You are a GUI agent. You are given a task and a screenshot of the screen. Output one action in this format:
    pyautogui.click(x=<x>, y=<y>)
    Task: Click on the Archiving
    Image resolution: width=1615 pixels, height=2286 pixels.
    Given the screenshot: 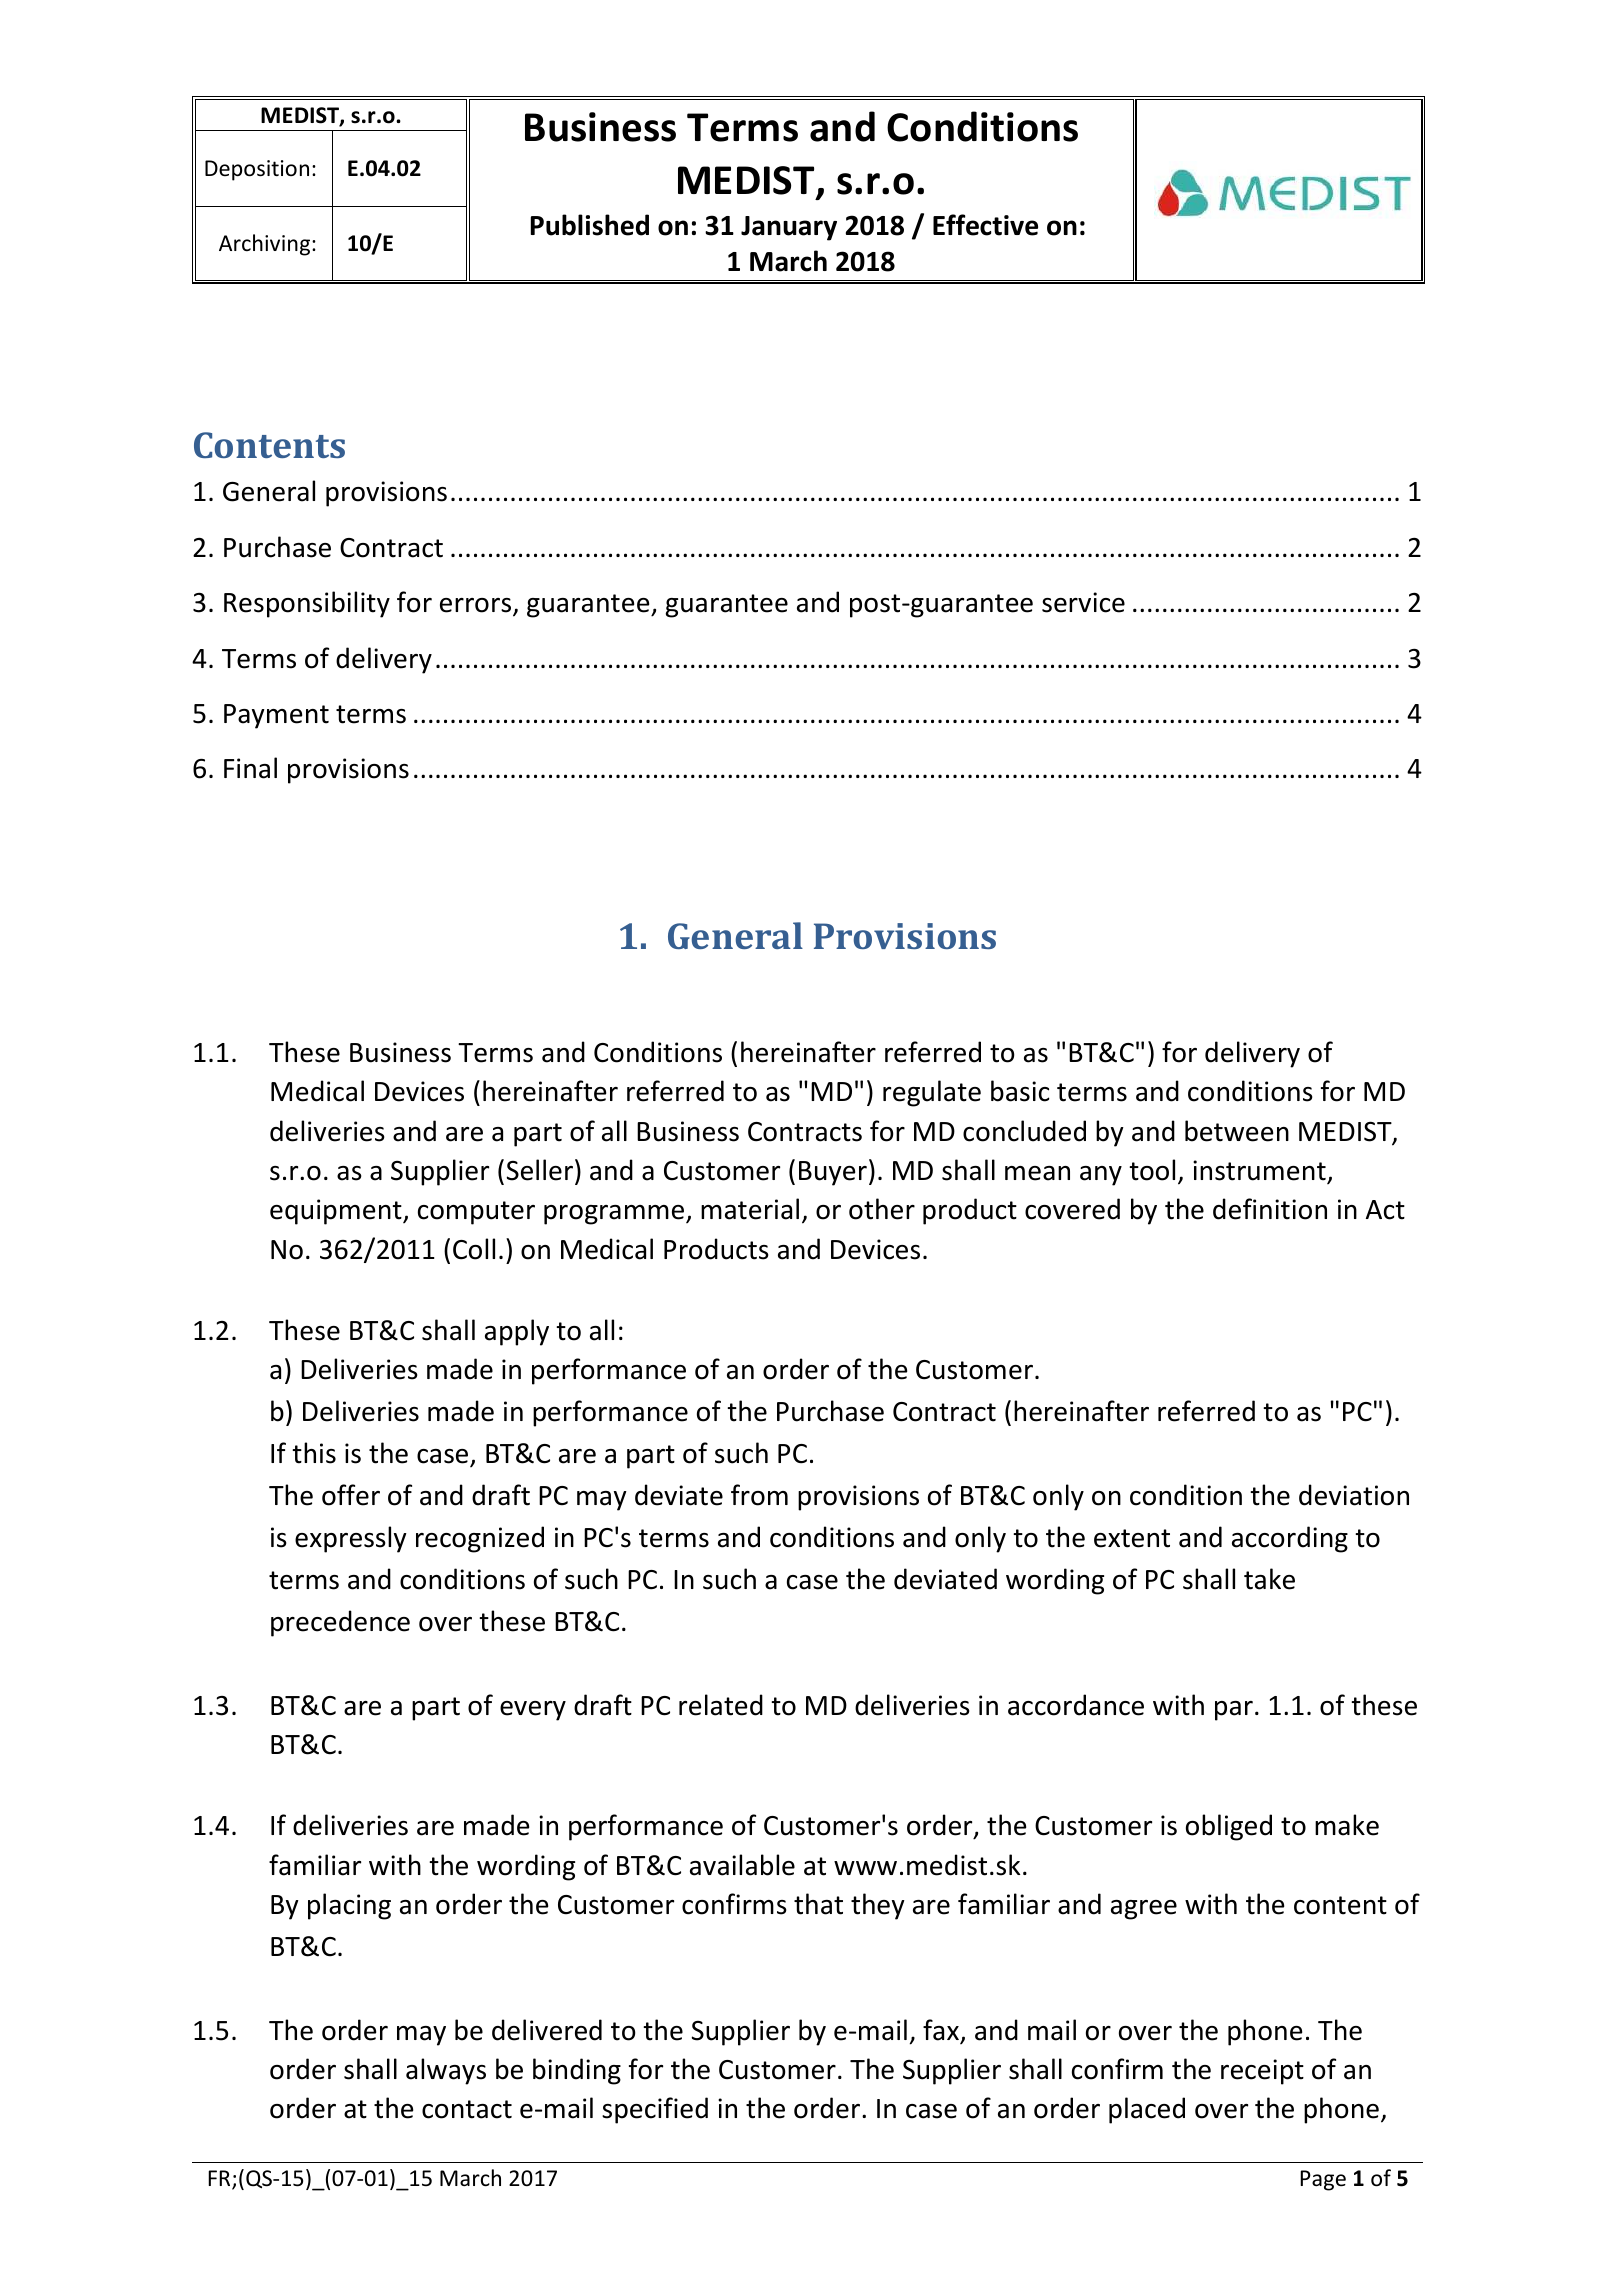 What is the action you would take?
    pyautogui.click(x=266, y=245)
